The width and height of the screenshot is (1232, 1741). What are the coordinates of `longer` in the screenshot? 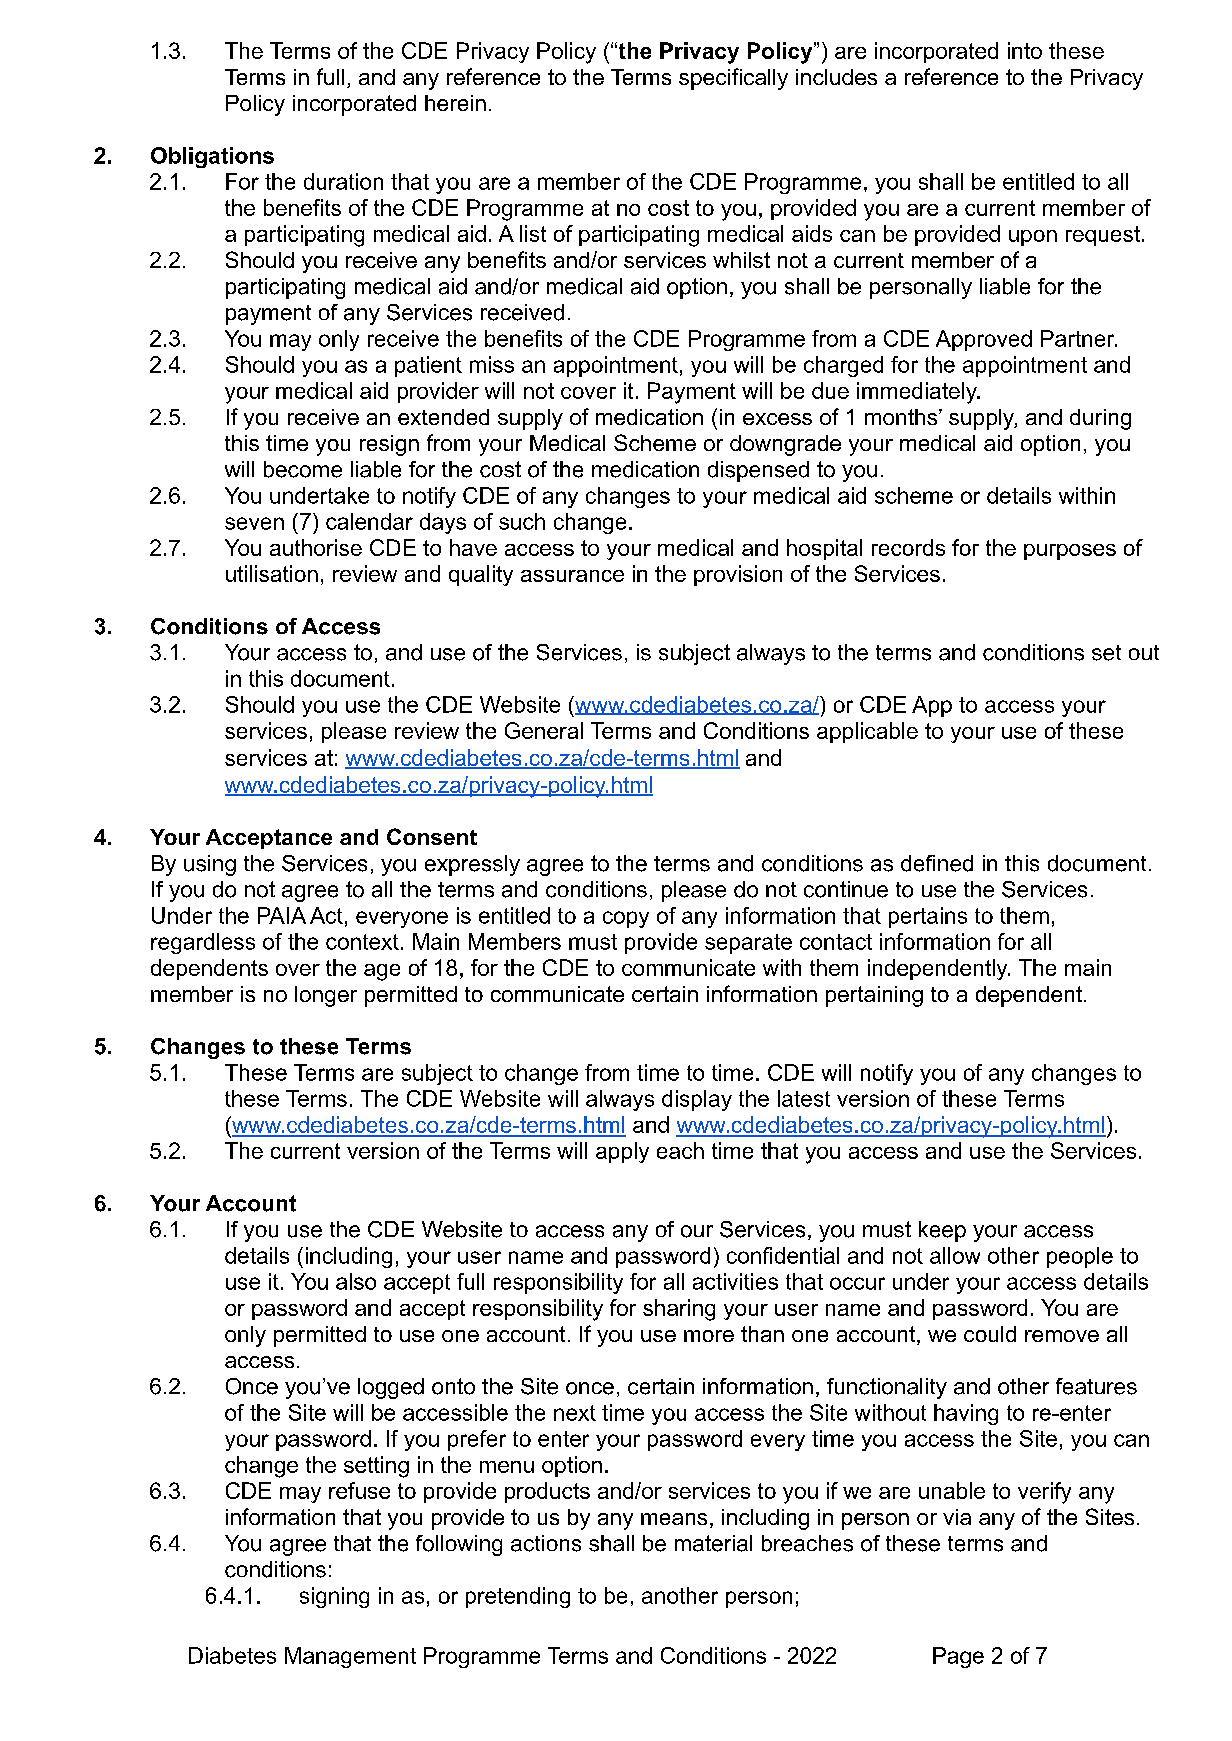 It's located at (326, 996).
